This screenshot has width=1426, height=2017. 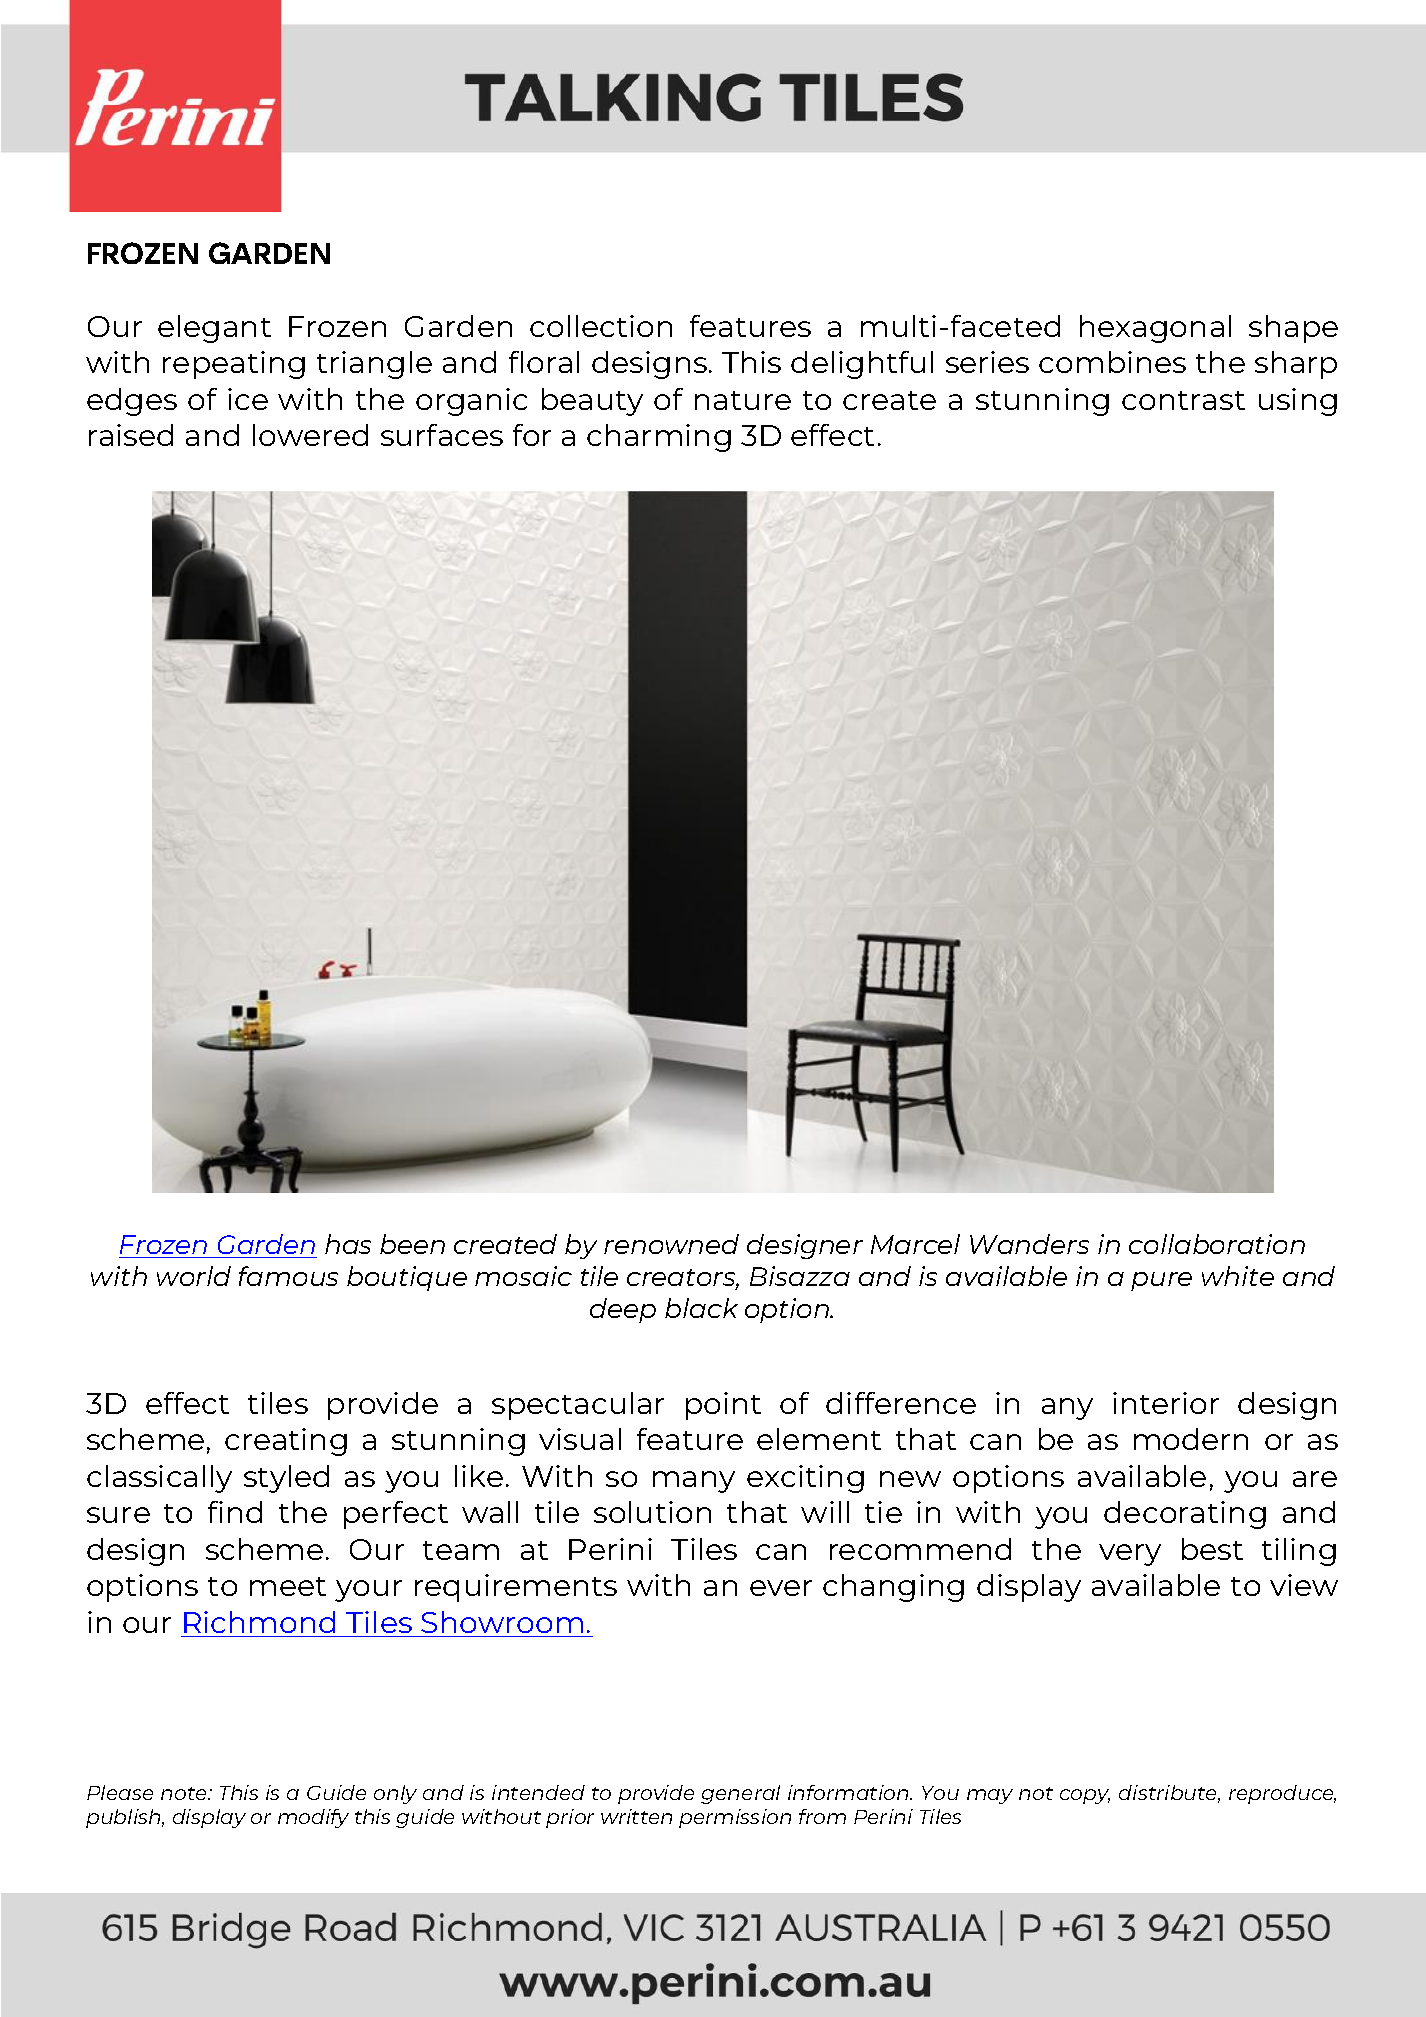 What do you see at coordinates (1217, 1244) in the screenshot?
I see `collaboration` at bounding box center [1217, 1244].
